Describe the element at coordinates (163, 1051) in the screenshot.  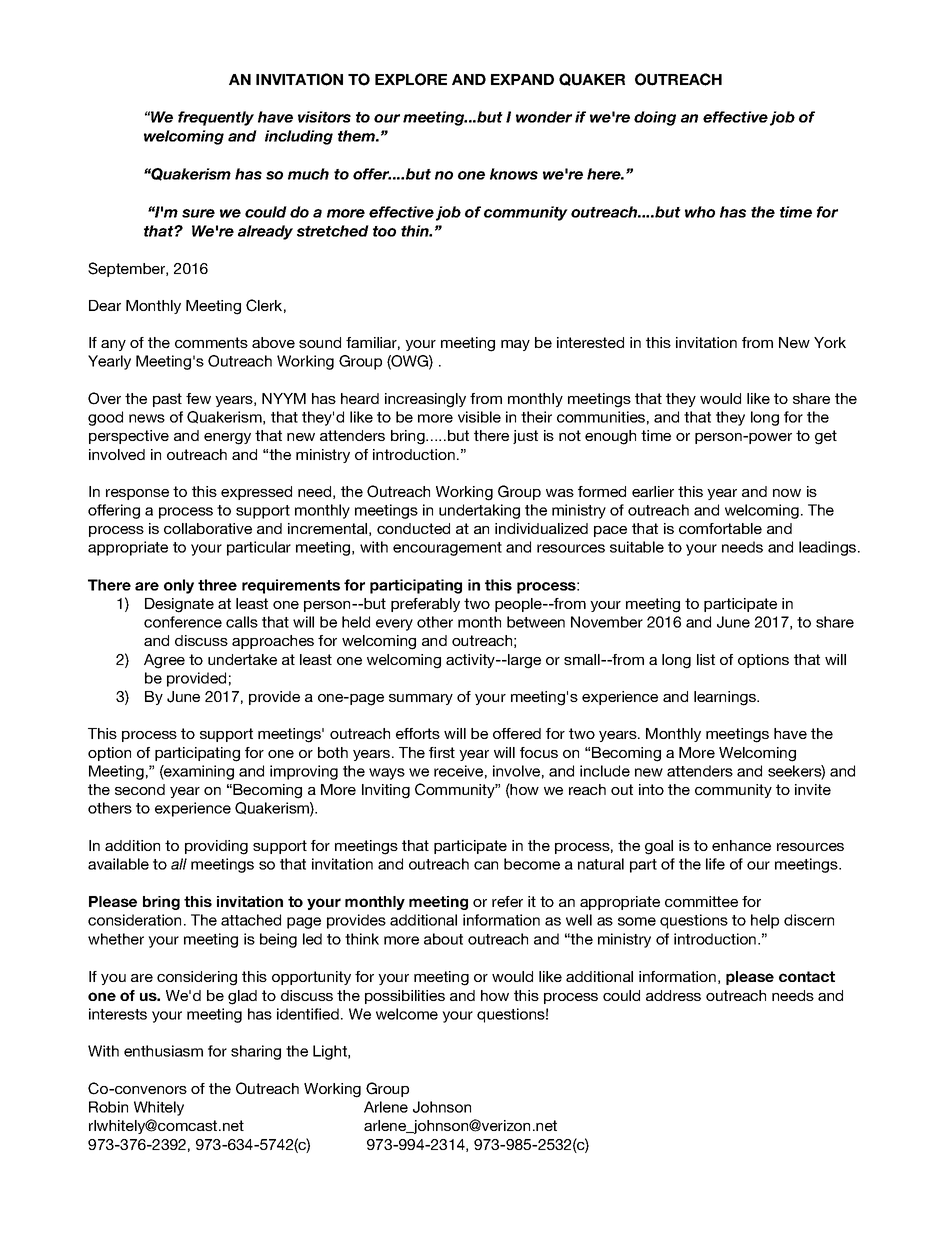
I see `enthusiasm` at that location.
